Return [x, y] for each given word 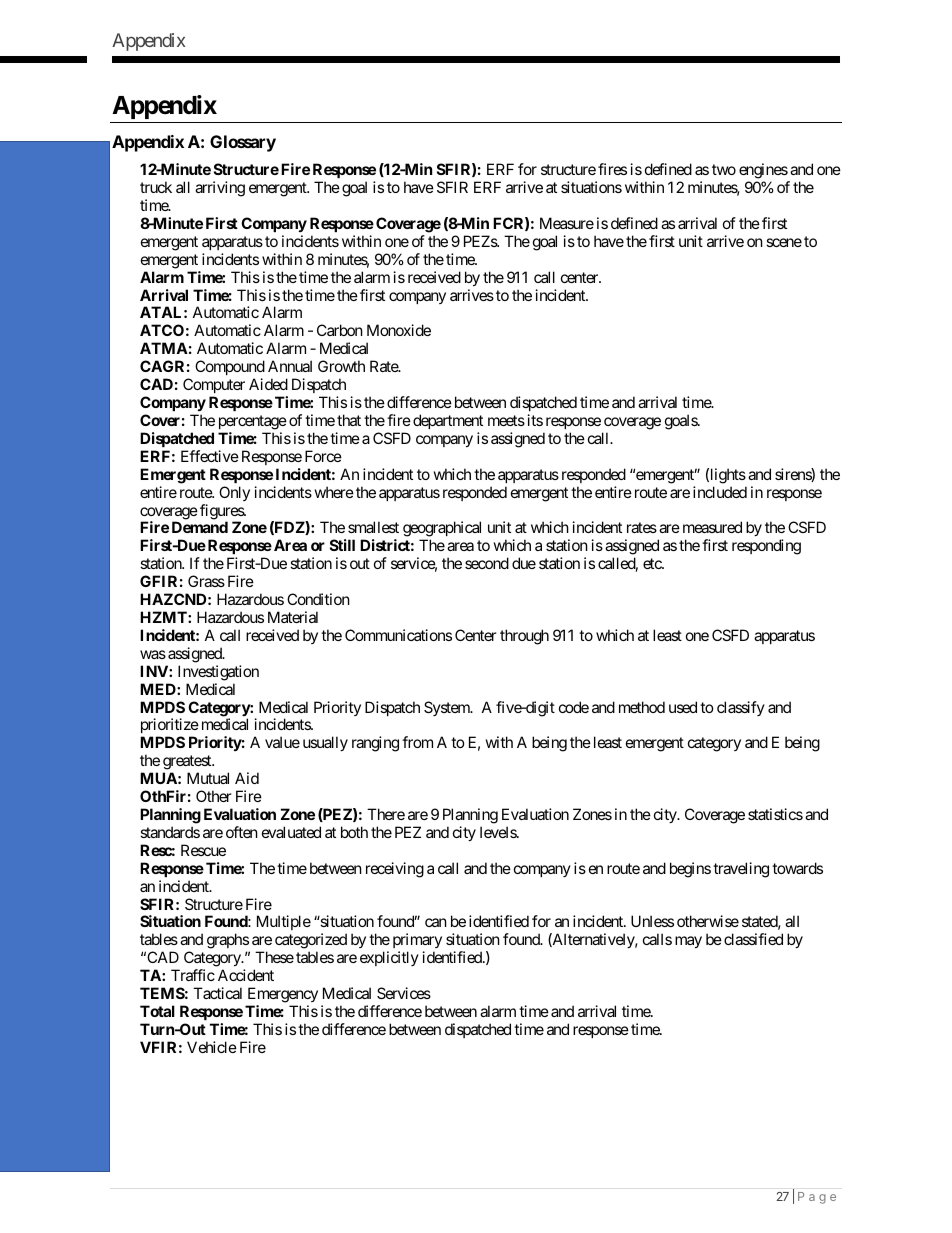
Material [293, 617]
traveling [741, 870]
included [720, 492]
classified [753, 939]
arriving [220, 189]
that [349, 420]
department [448, 421]
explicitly [389, 958]
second [487, 563]
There [386, 814]
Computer [214, 387]
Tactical [217, 993]
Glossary [243, 143]
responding [766, 547]
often [242, 832]
